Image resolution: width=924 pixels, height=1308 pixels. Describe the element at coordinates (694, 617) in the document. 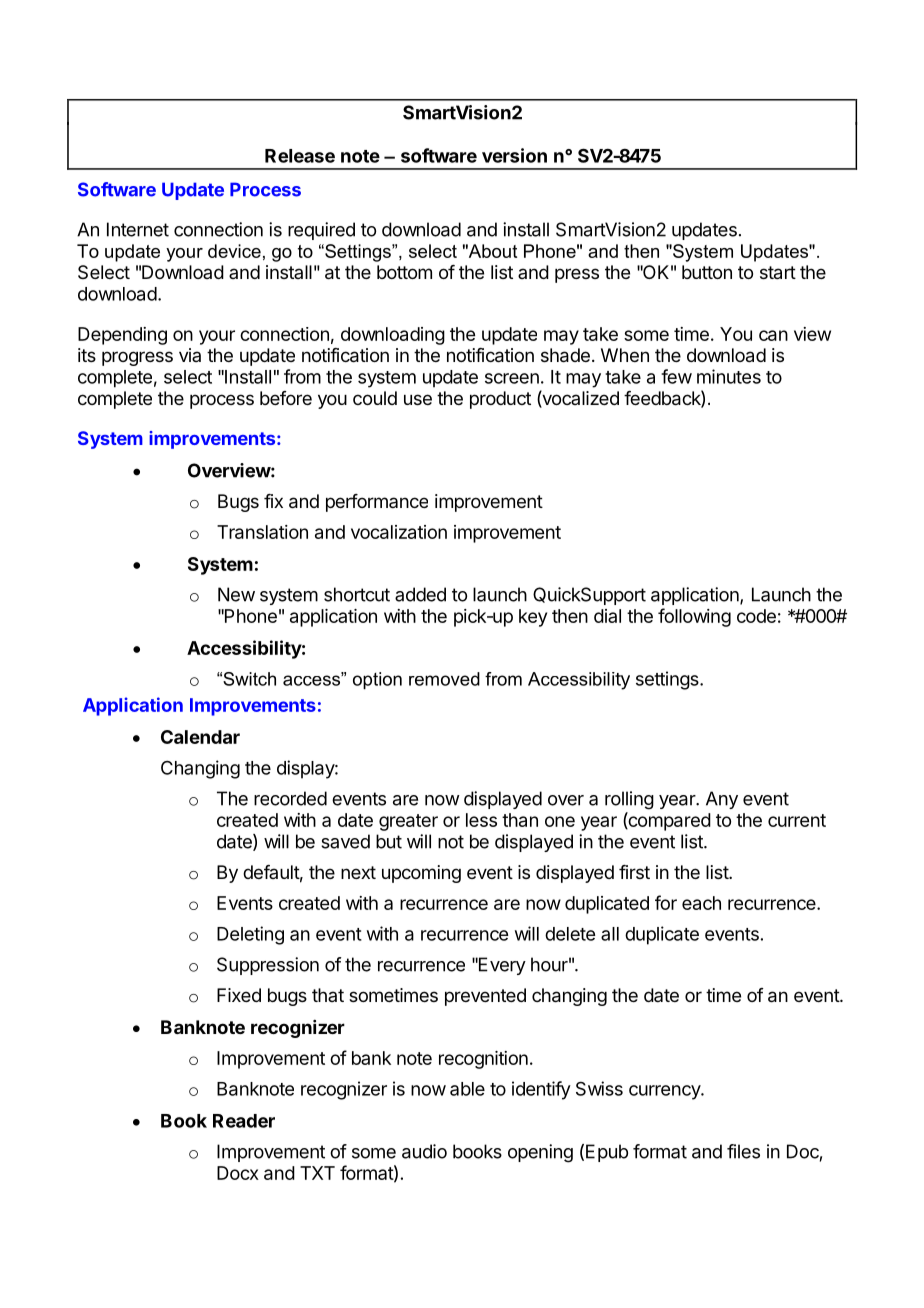

I see `following` at that location.
